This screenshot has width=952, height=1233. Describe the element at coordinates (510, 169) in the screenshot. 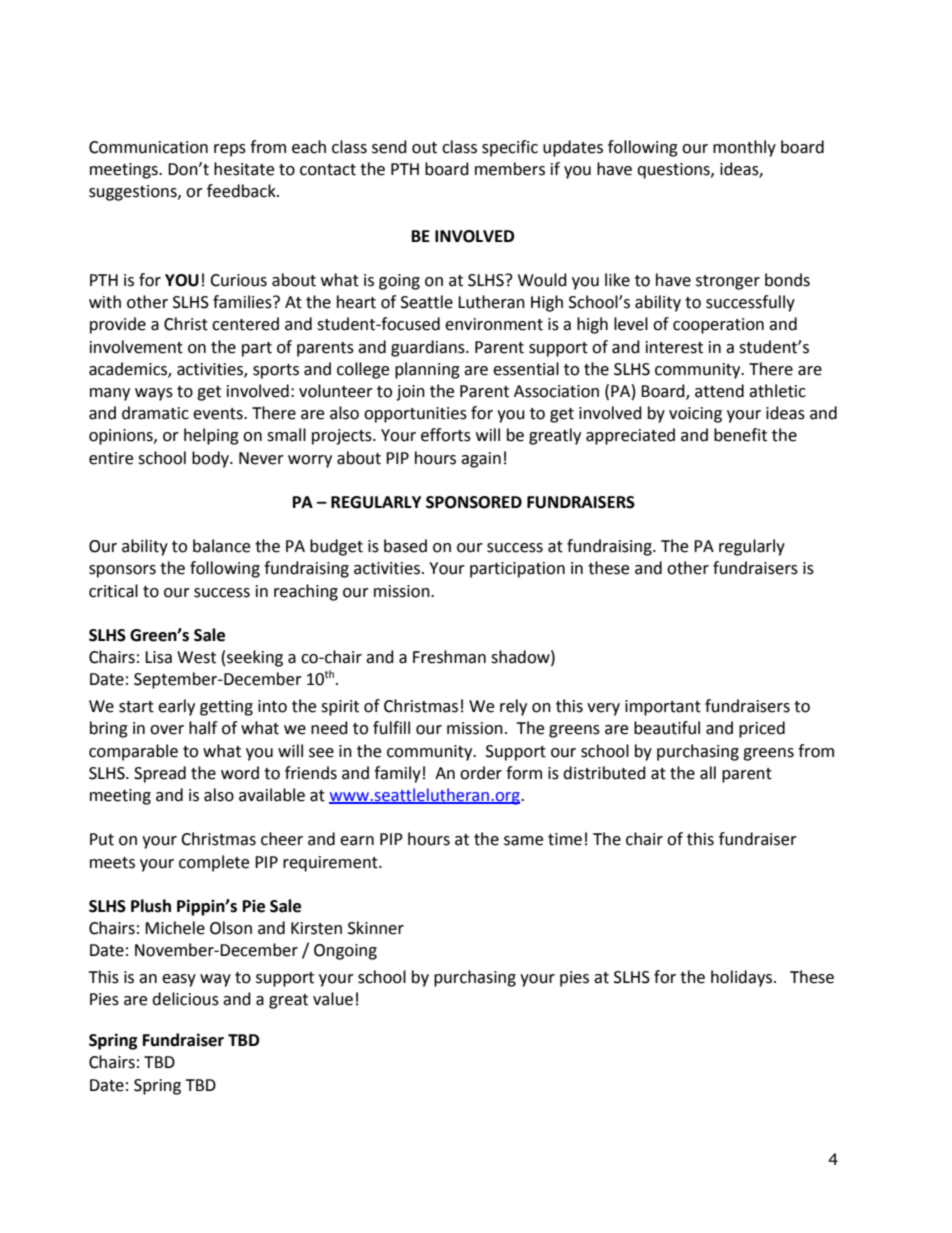

I see `members` at that location.
